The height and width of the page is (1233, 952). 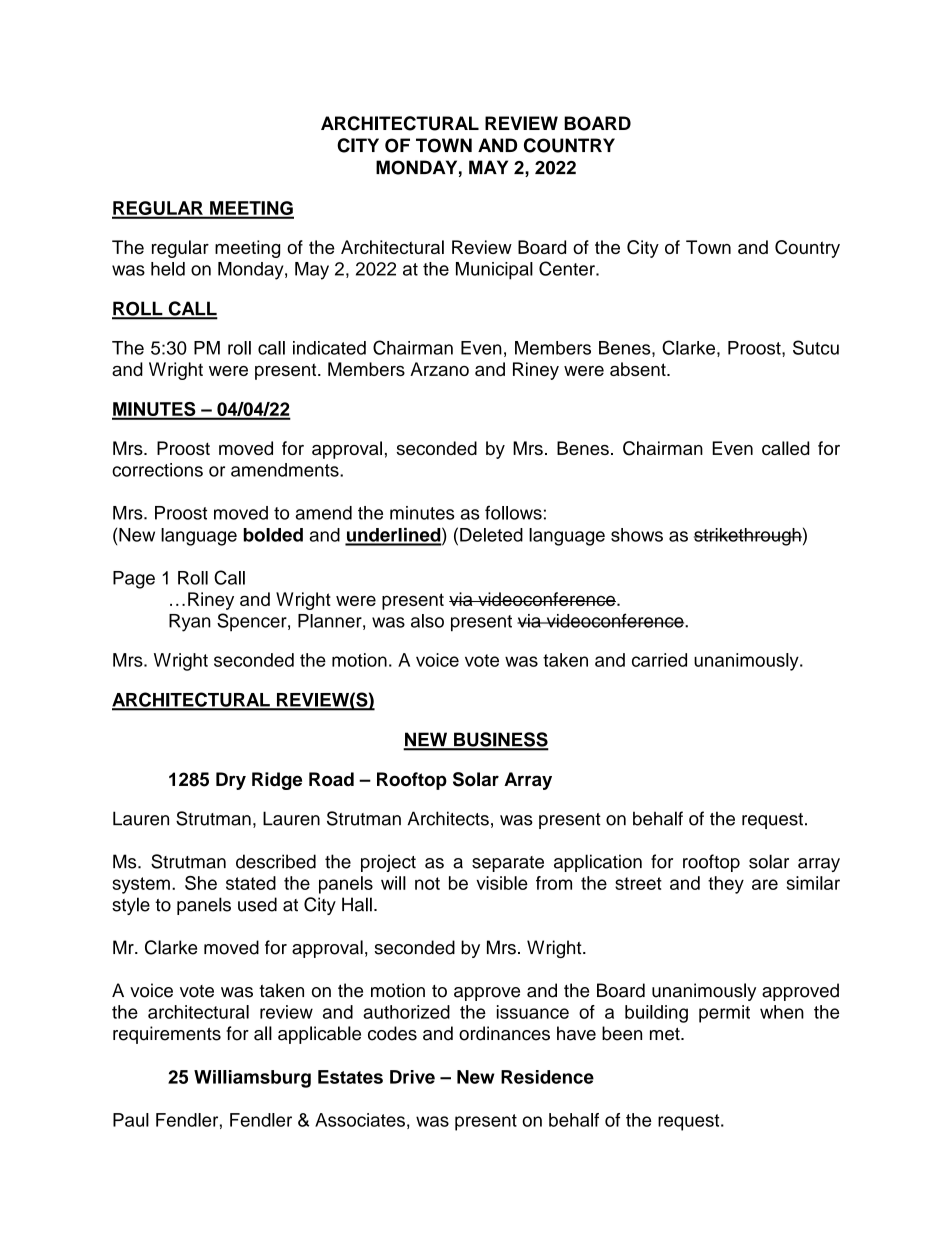 What do you see at coordinates (131, 1120) in the page?
I see `Paul` at bounding box center [131, 1120].
